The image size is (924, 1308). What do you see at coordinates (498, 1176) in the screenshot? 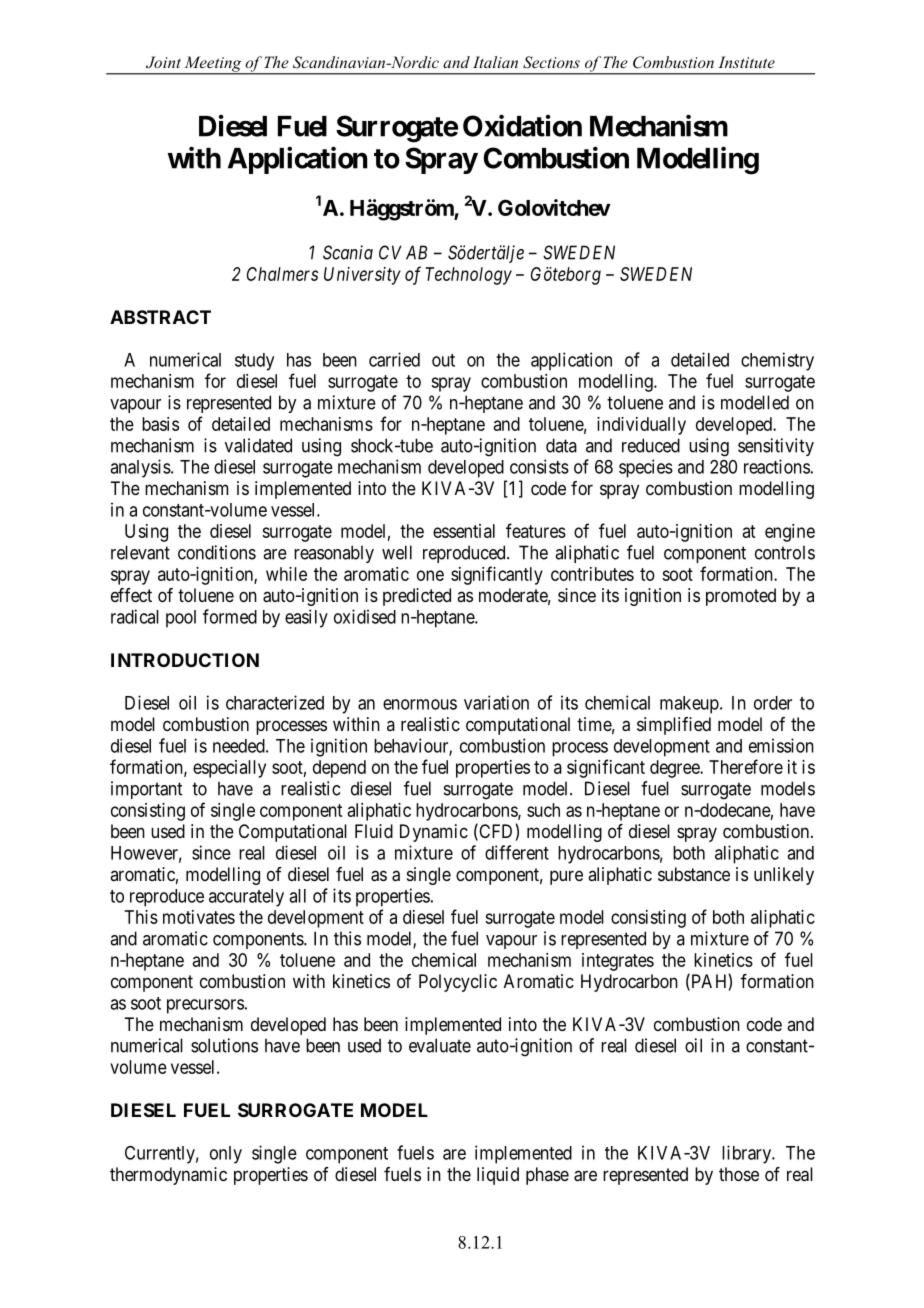
I see `liquid` at bounding box center [498, 1176].
